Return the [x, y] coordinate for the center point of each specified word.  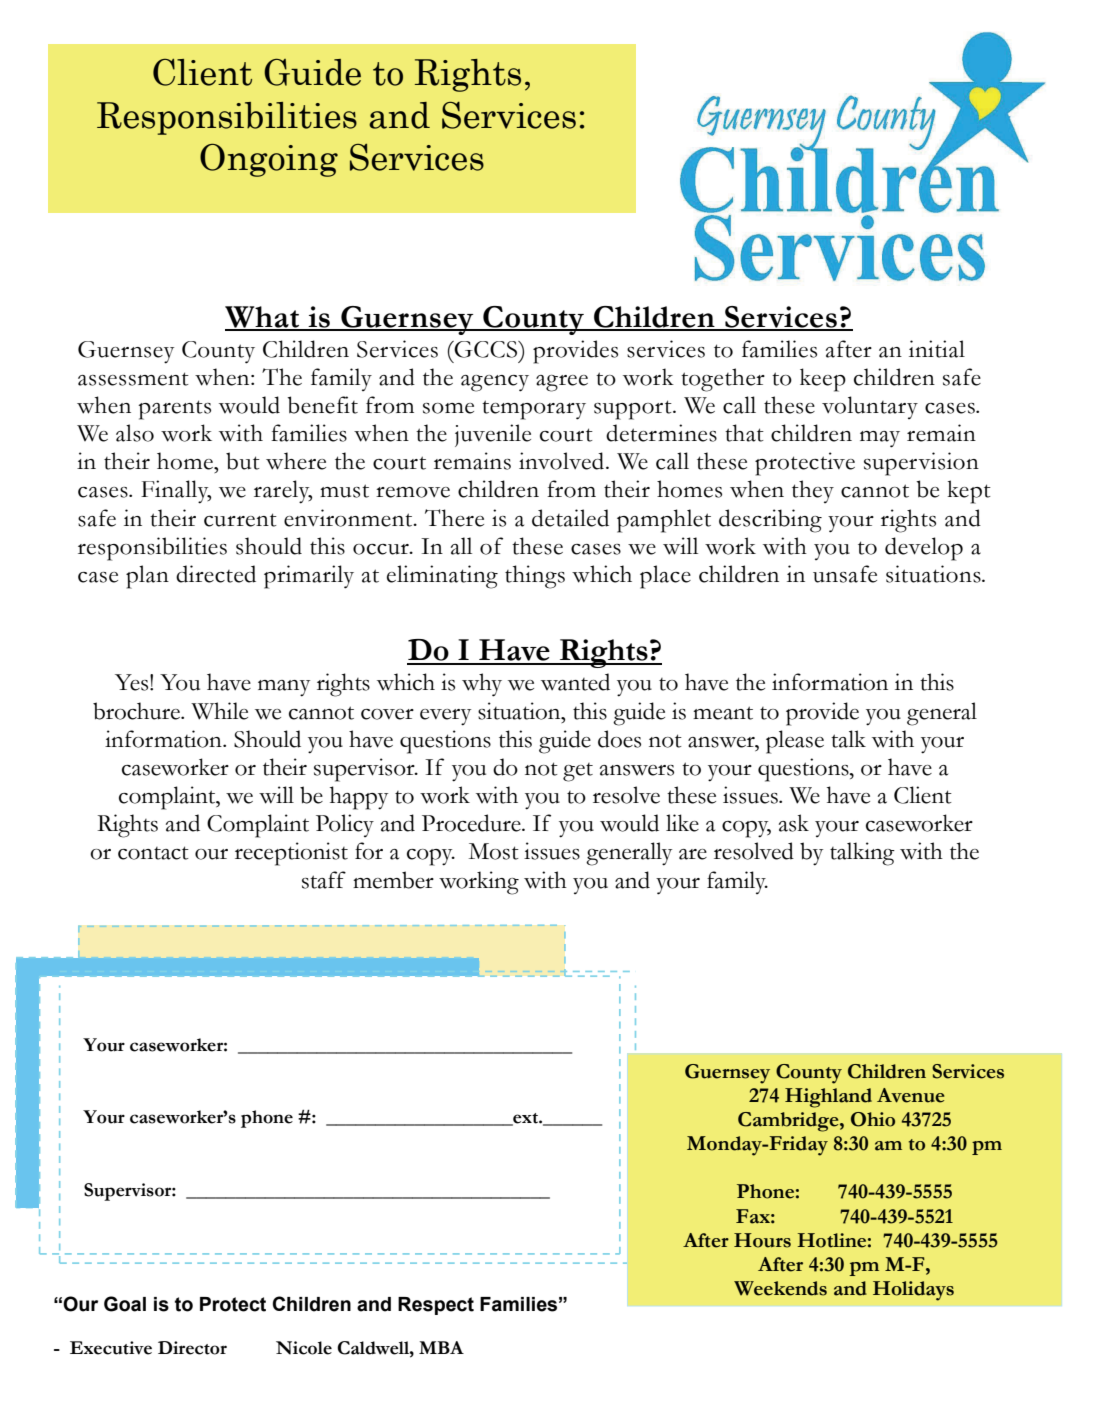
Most [494, 851]
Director [192, 1348]
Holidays [913, 1291]
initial [937, 349]
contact [153, 853]
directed [216, 574]
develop [924, 549]
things [535, 577]
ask [794, 823]
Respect [436, 1306]
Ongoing [269, 160]
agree [562, 383]
